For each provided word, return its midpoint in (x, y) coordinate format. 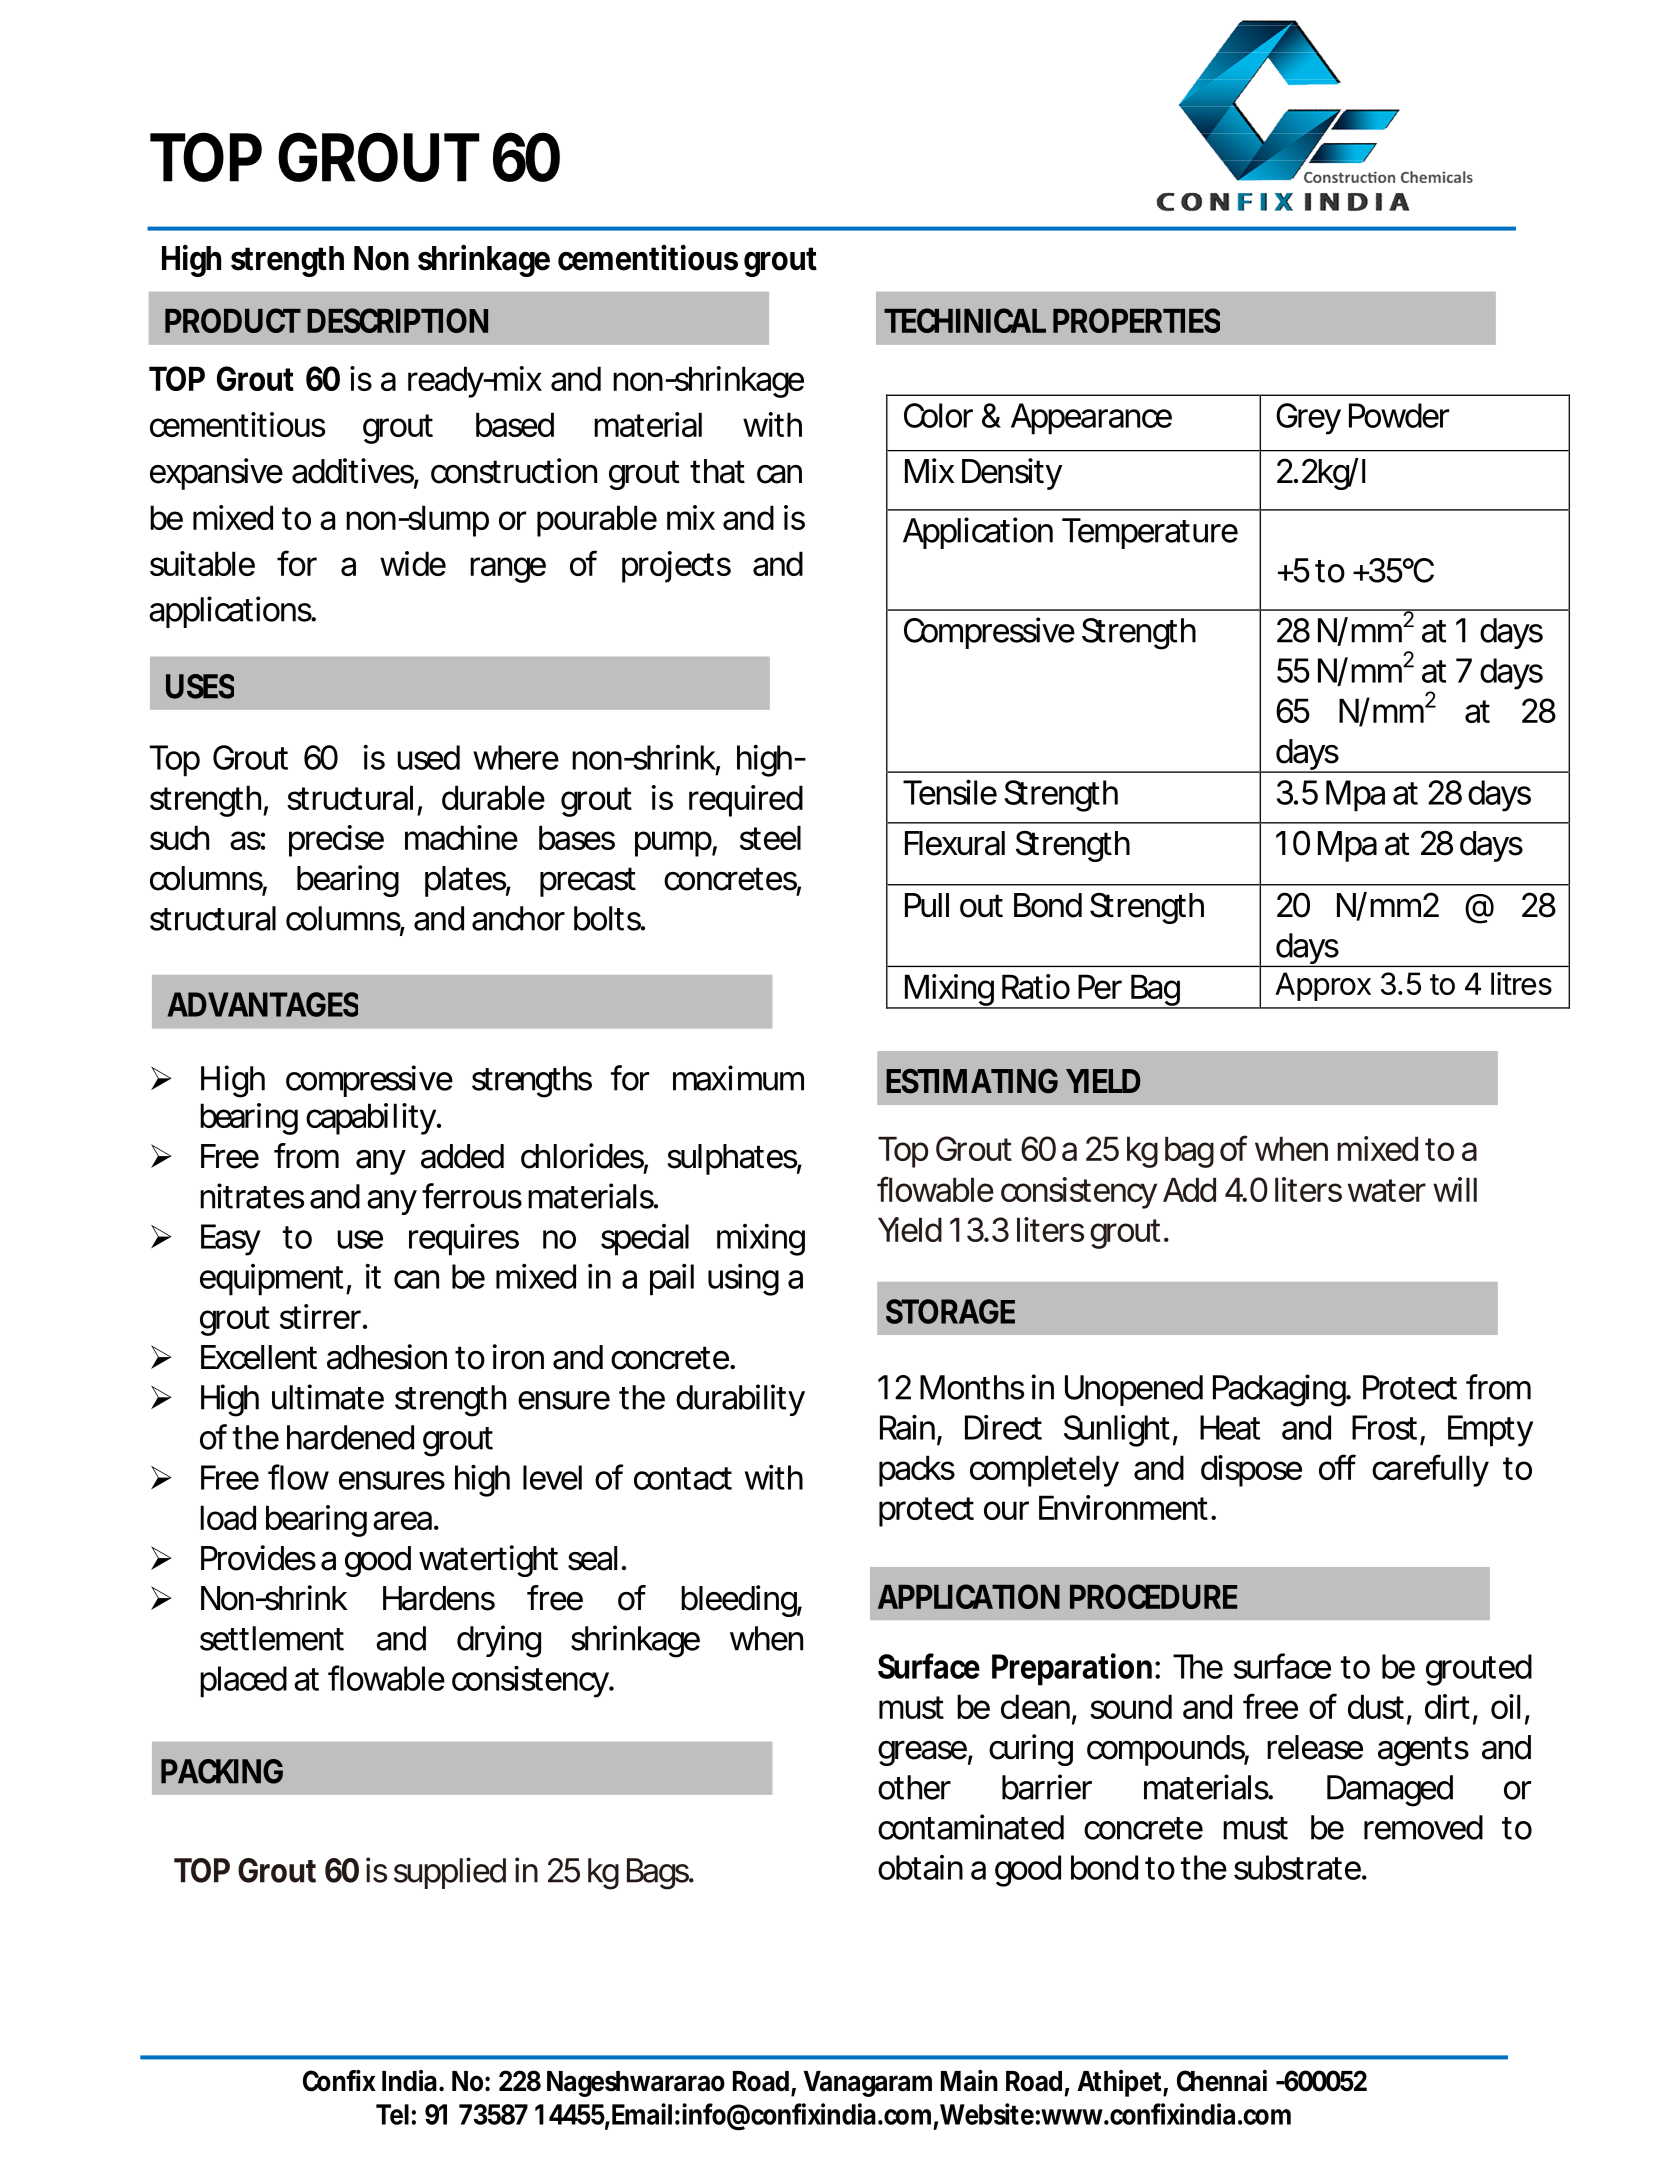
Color (938, 415)
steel (770, 837)
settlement (272, 1638)
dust (1376, 1706)
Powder (1399, 415)
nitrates (252, 1196)
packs (917, 1471)
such (179, 837)
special (645, 1240)
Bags (658, 1874)
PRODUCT (231, 320)
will (1455, 1189)
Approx (1323, 986)
